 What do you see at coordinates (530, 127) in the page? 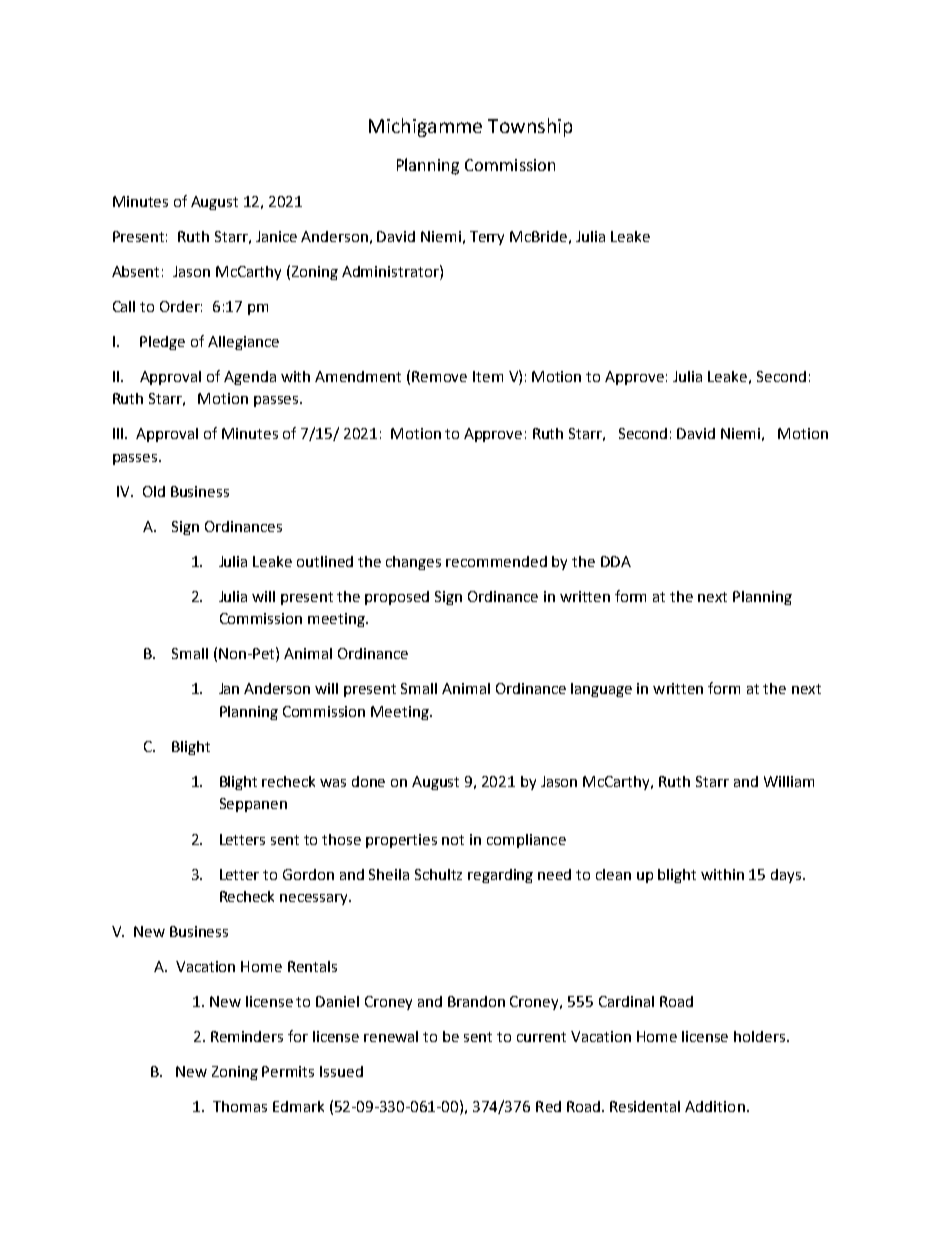
I see `Township` at bounding box center [530, 127].
